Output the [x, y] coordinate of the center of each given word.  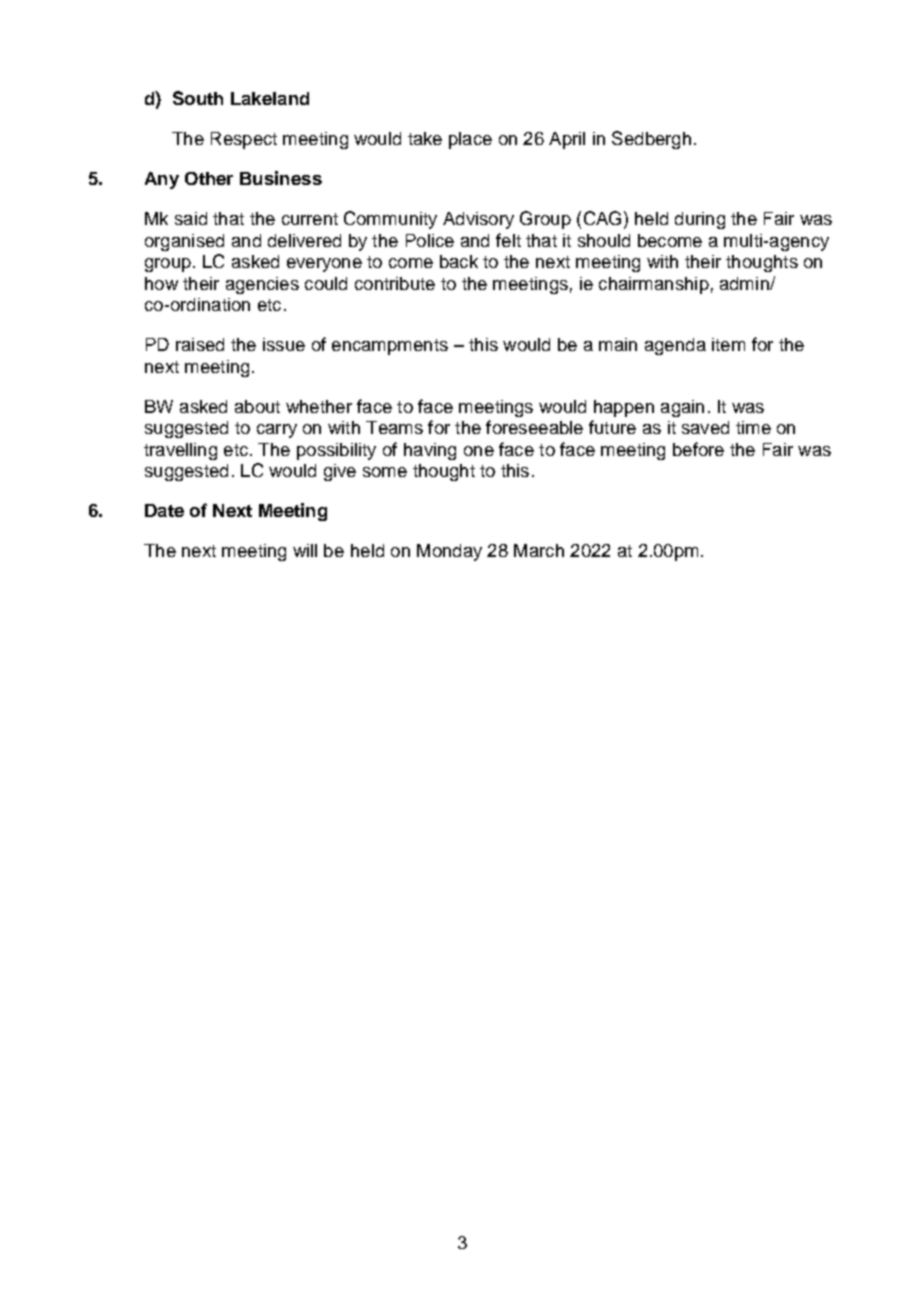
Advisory [478, 220]
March [539, 550]
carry [277, 431]
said [191, 218]
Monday [449, 552]
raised [200, 344]
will [305, 550]
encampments [390, 347]
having [430, 451]
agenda [675, 346]
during [700, 220]
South [198, 98]
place [470, 140]
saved [705, 427]
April [567, 140]
